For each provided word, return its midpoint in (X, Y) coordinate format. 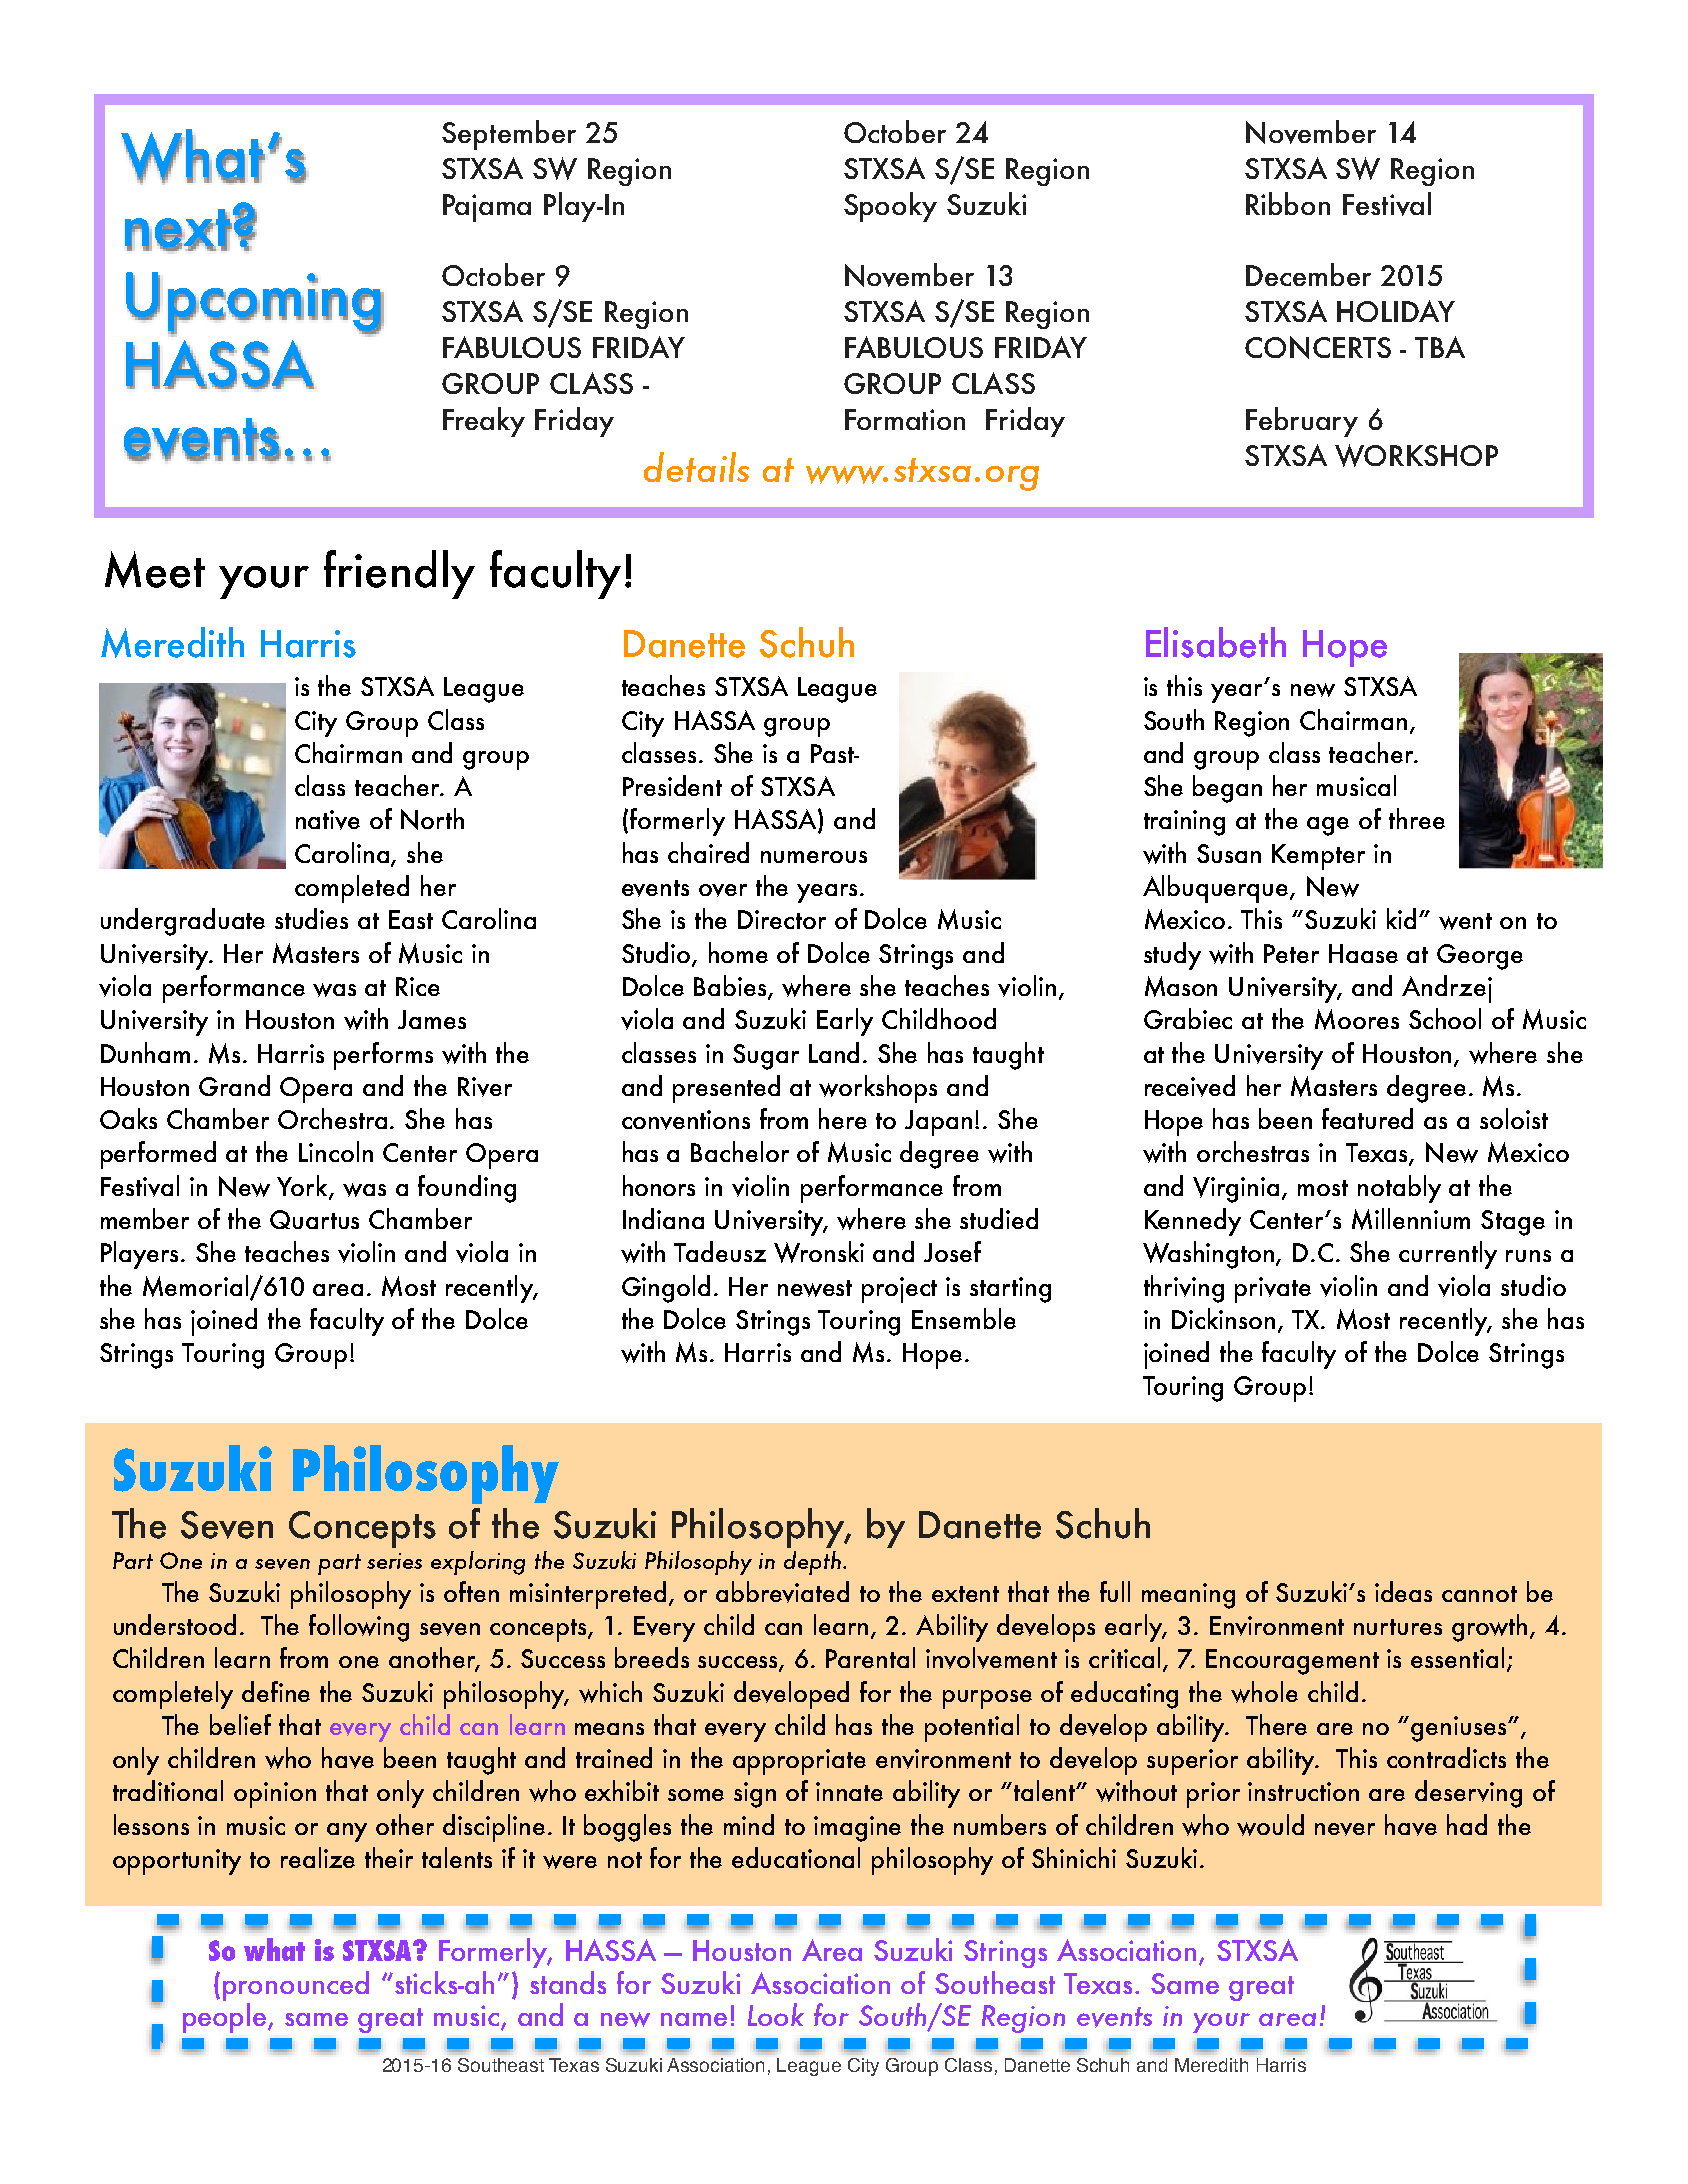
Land (834, 1052)
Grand (234, 1085)
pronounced (296, 1986)
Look (776, 2014)
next (178, 229)
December (1308, 274)
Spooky (890, 207)
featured (1367, 1118)
